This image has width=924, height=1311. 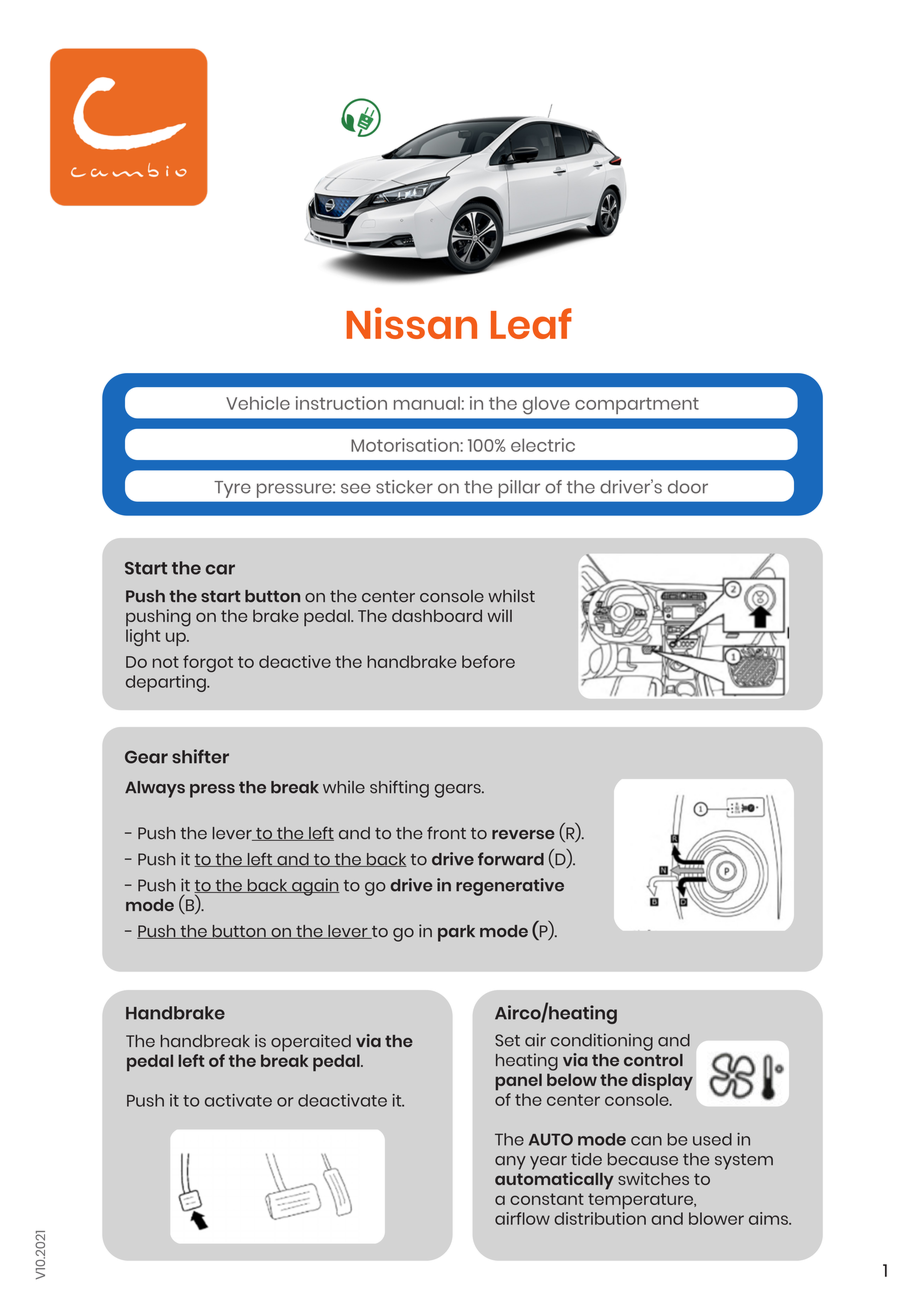 I want to click on Vehicle, so click(x=258, y=403).
